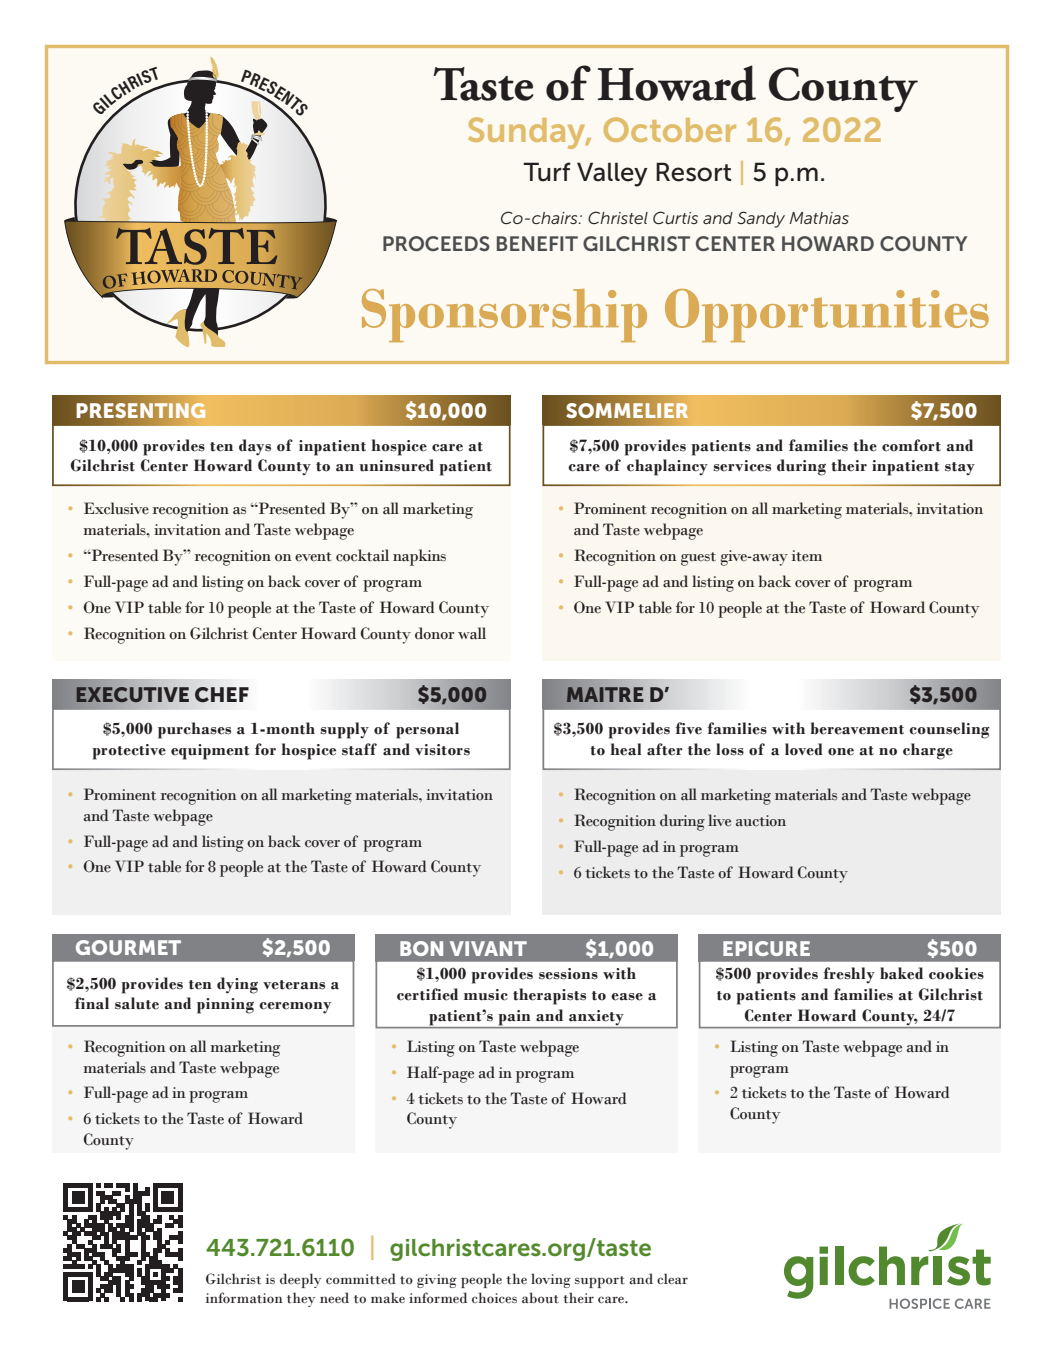 This screenshot has width=1054, height=1363. What do you see at coordinates (857, 728) in the screenshot?
I see `bereavement` at bounding box center [857, 728].
